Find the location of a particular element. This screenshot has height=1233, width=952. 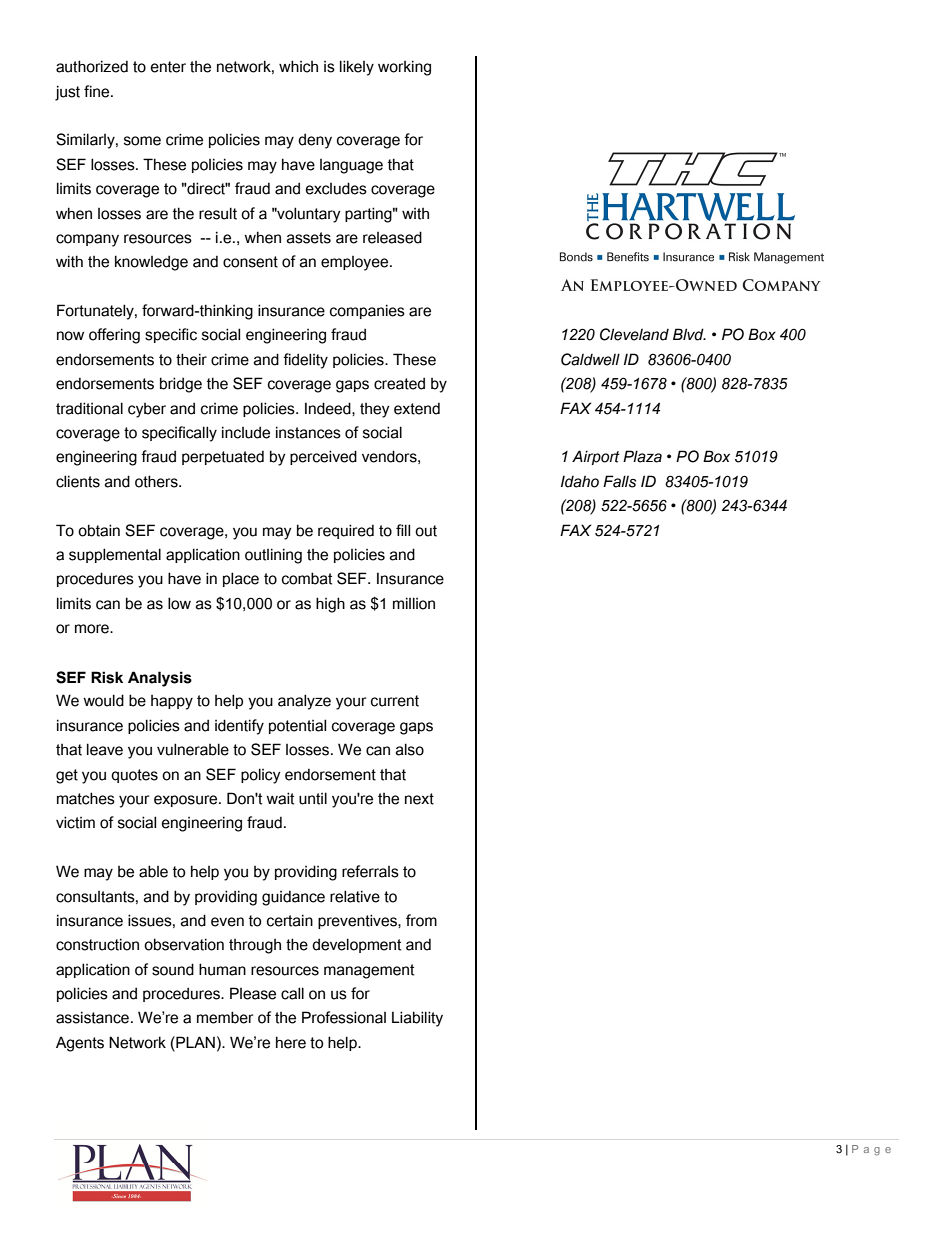

Caldwell is located at coordinates (590, 359).
